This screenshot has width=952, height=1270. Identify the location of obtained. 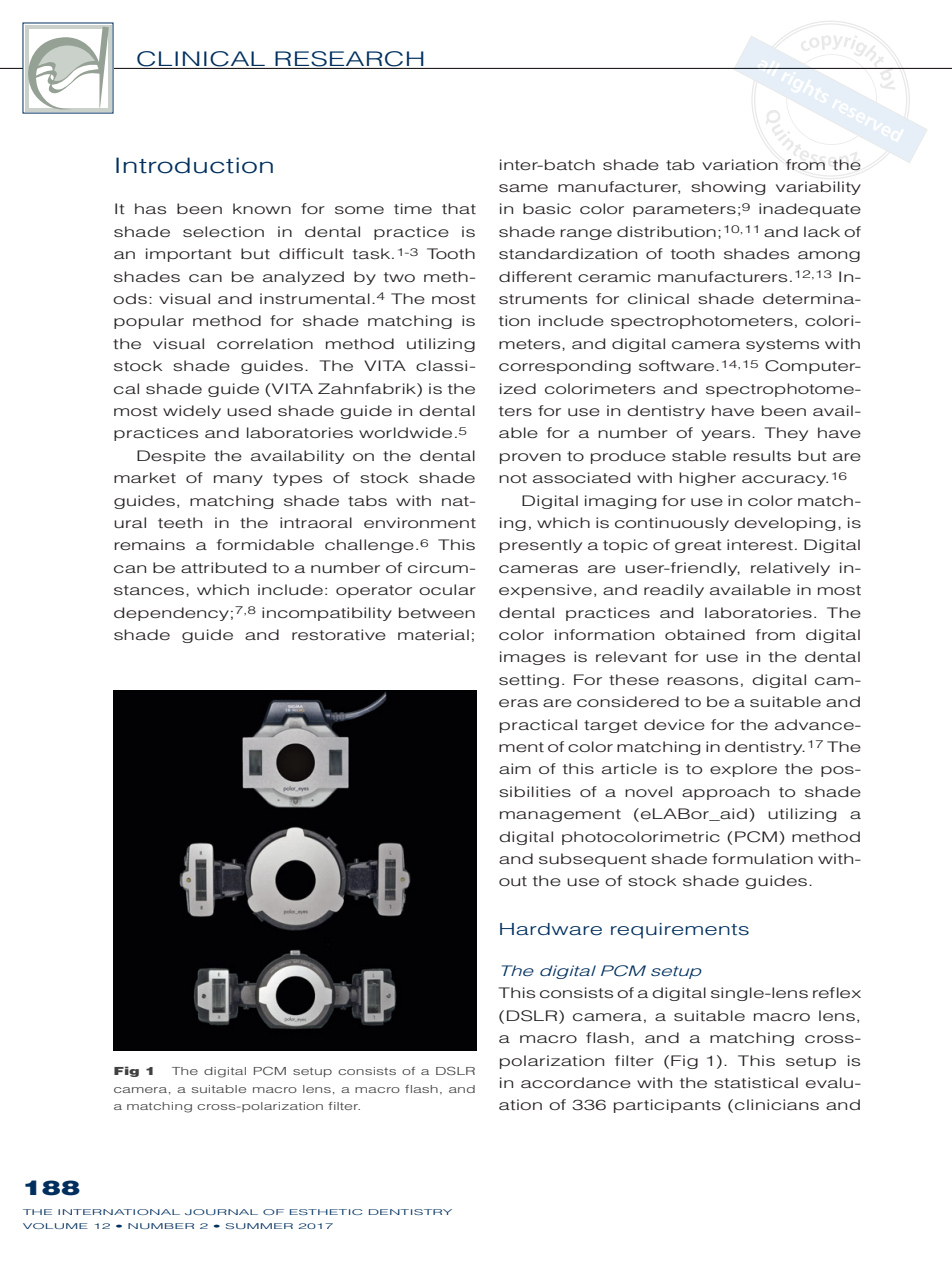
(705, 634).
